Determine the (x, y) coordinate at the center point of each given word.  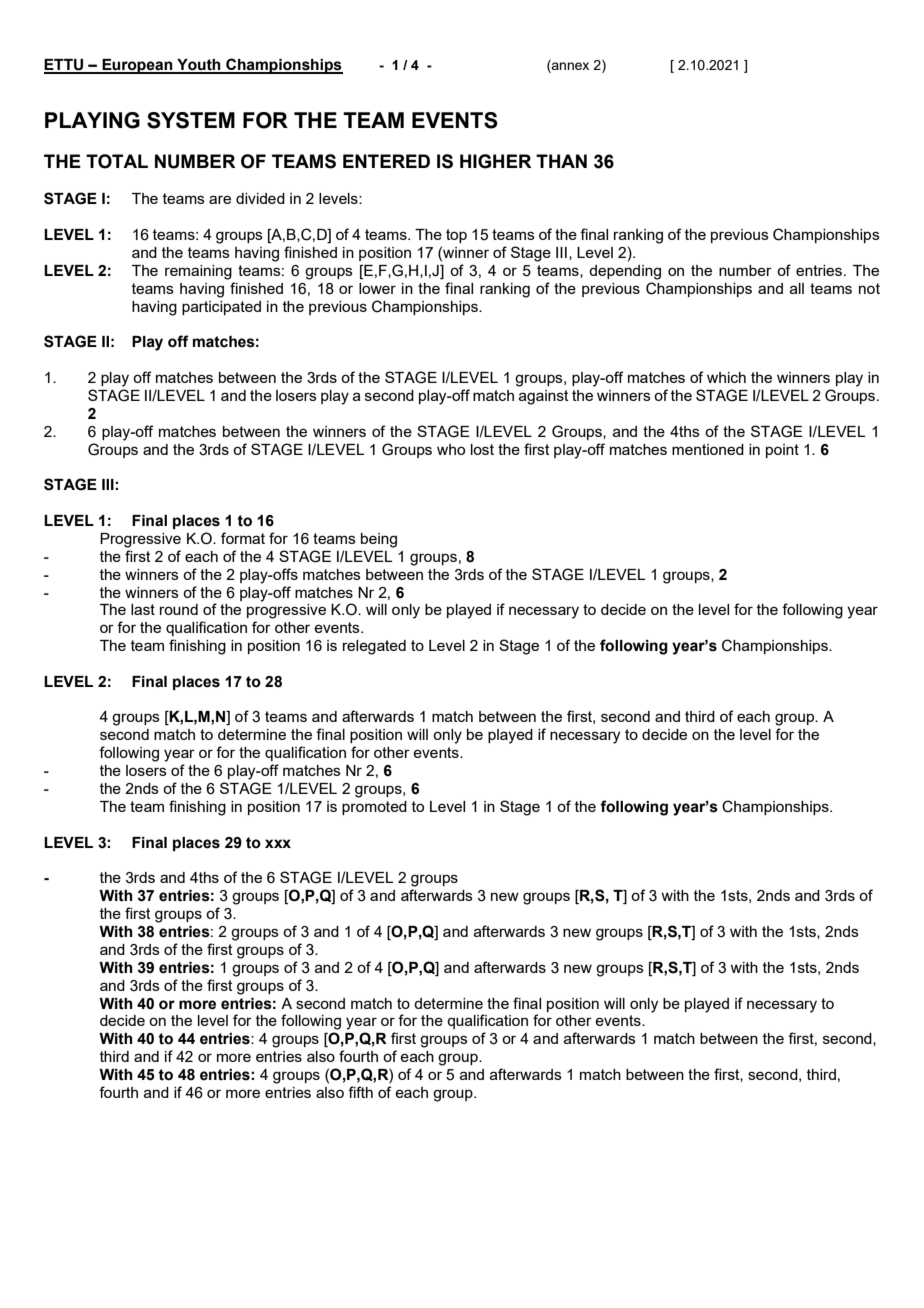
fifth (360, 1092)
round (179, 609)
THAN (561, 161)
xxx (278, 843)
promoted (374, 808)
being (379, 540)
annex (569, 67)
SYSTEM (191, 120)
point (782, 451)
